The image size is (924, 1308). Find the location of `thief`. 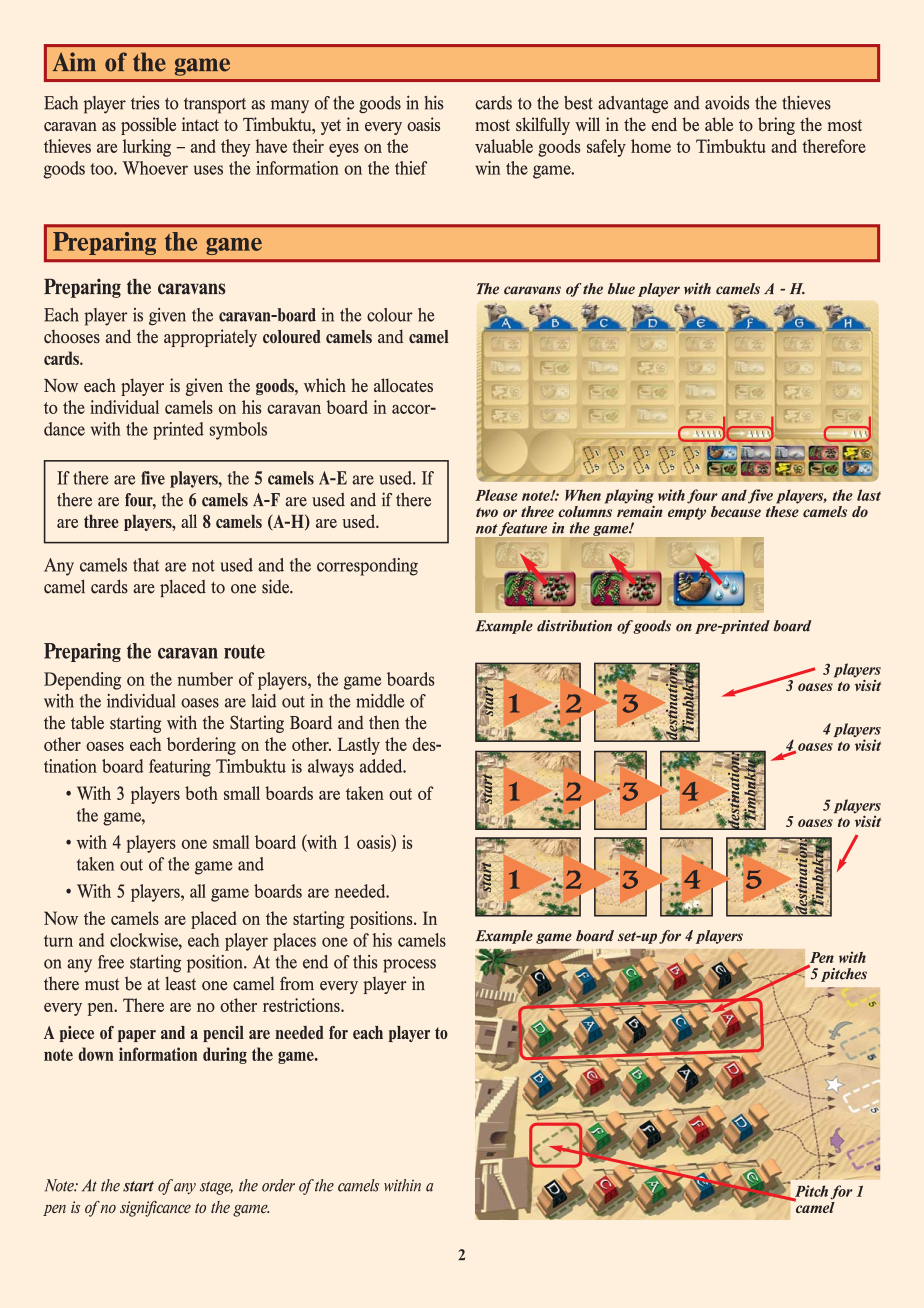

thief is located at coordinates (411, 168).
